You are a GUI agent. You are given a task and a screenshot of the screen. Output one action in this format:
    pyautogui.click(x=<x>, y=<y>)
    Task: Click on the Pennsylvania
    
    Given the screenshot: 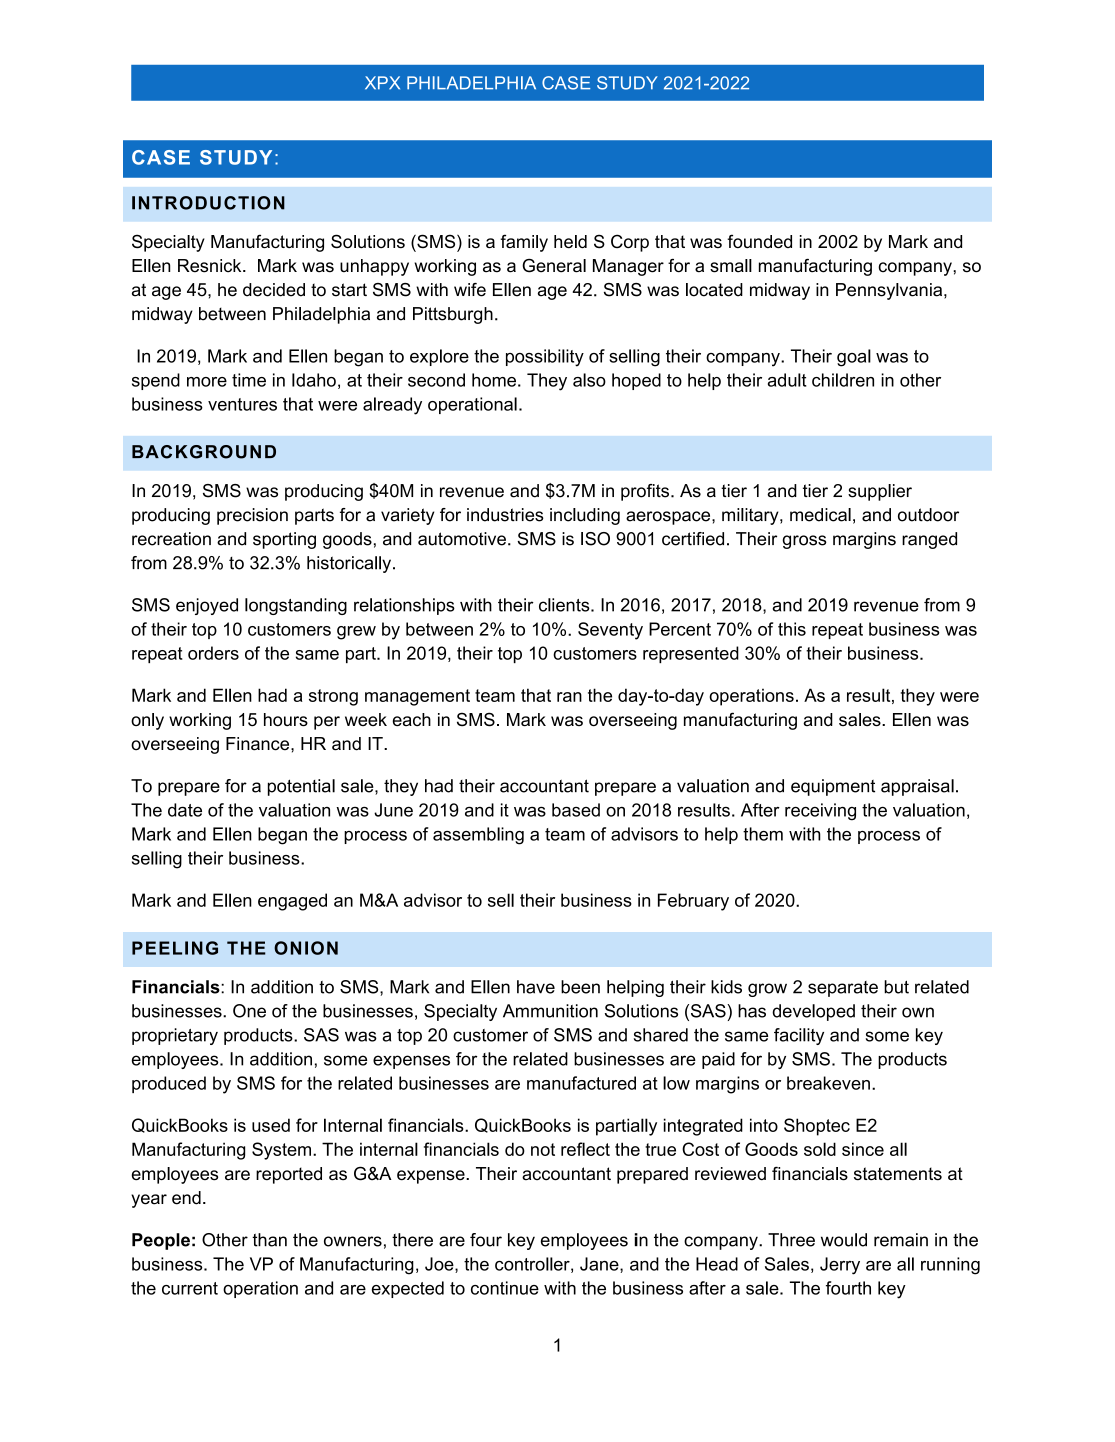 What is the action you would take?
    pyautogui.click(x=890, y=291)
